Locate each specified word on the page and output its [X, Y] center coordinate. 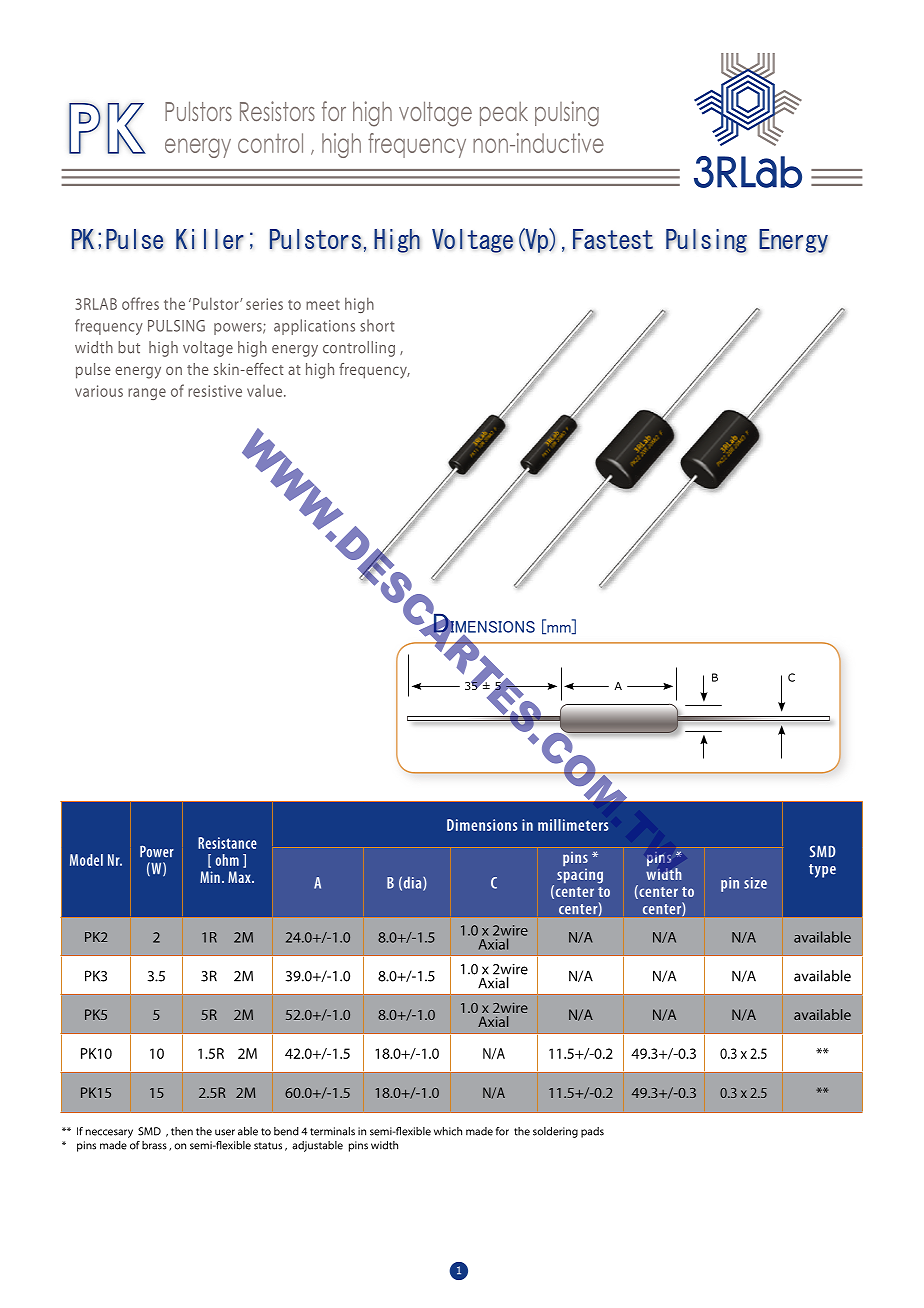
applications [314, 327]
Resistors [277, 111]
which [448, 1131]
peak [504, 114]
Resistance [227, 843]
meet [323, 305]
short [377, 325]
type [822, 871]
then [182, 1131]
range [147, 394]
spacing [580, 876]
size [755, 883]
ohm [227, 860]
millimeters [573, 825]
